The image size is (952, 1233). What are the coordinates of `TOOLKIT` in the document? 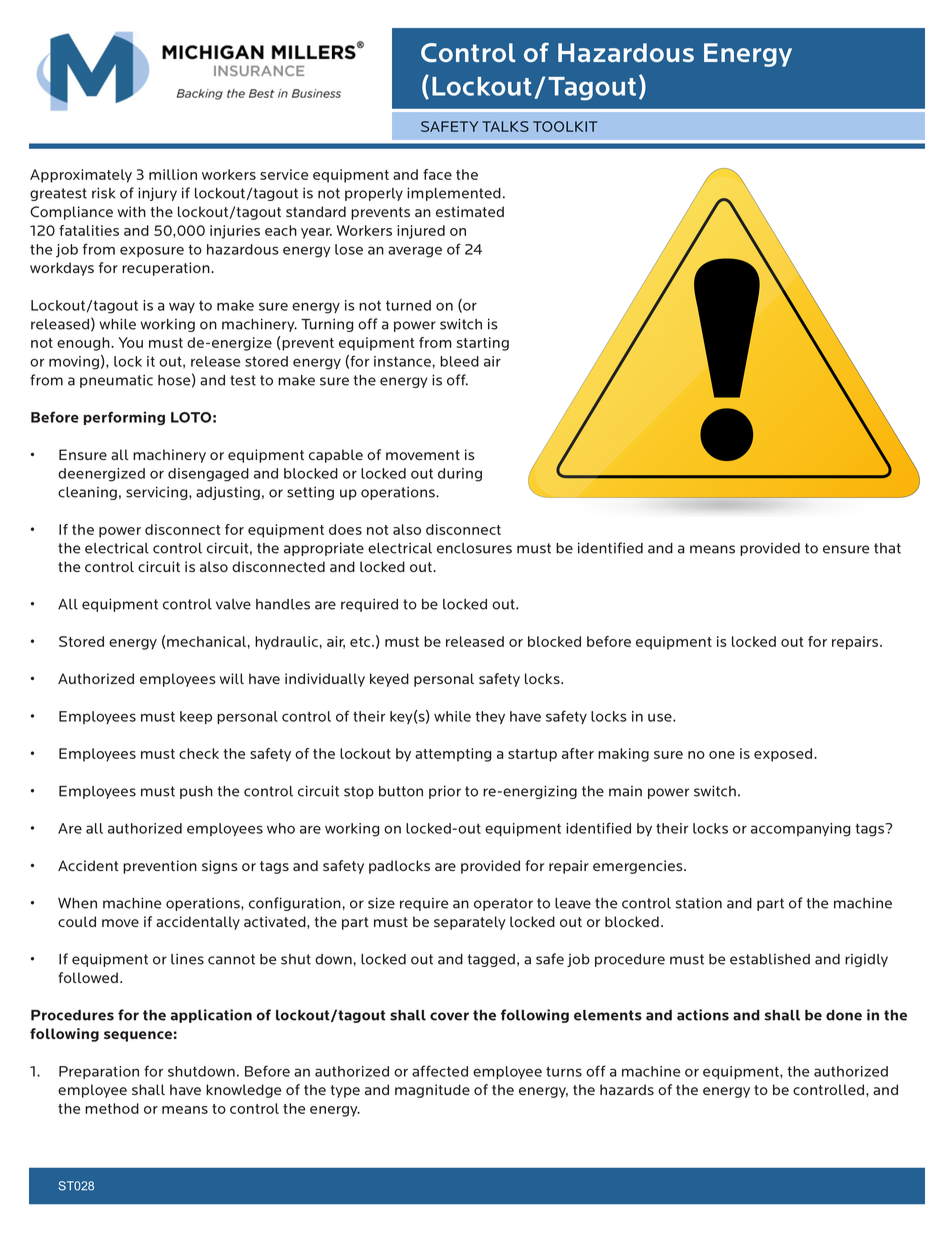 It's located at (565, 126).
